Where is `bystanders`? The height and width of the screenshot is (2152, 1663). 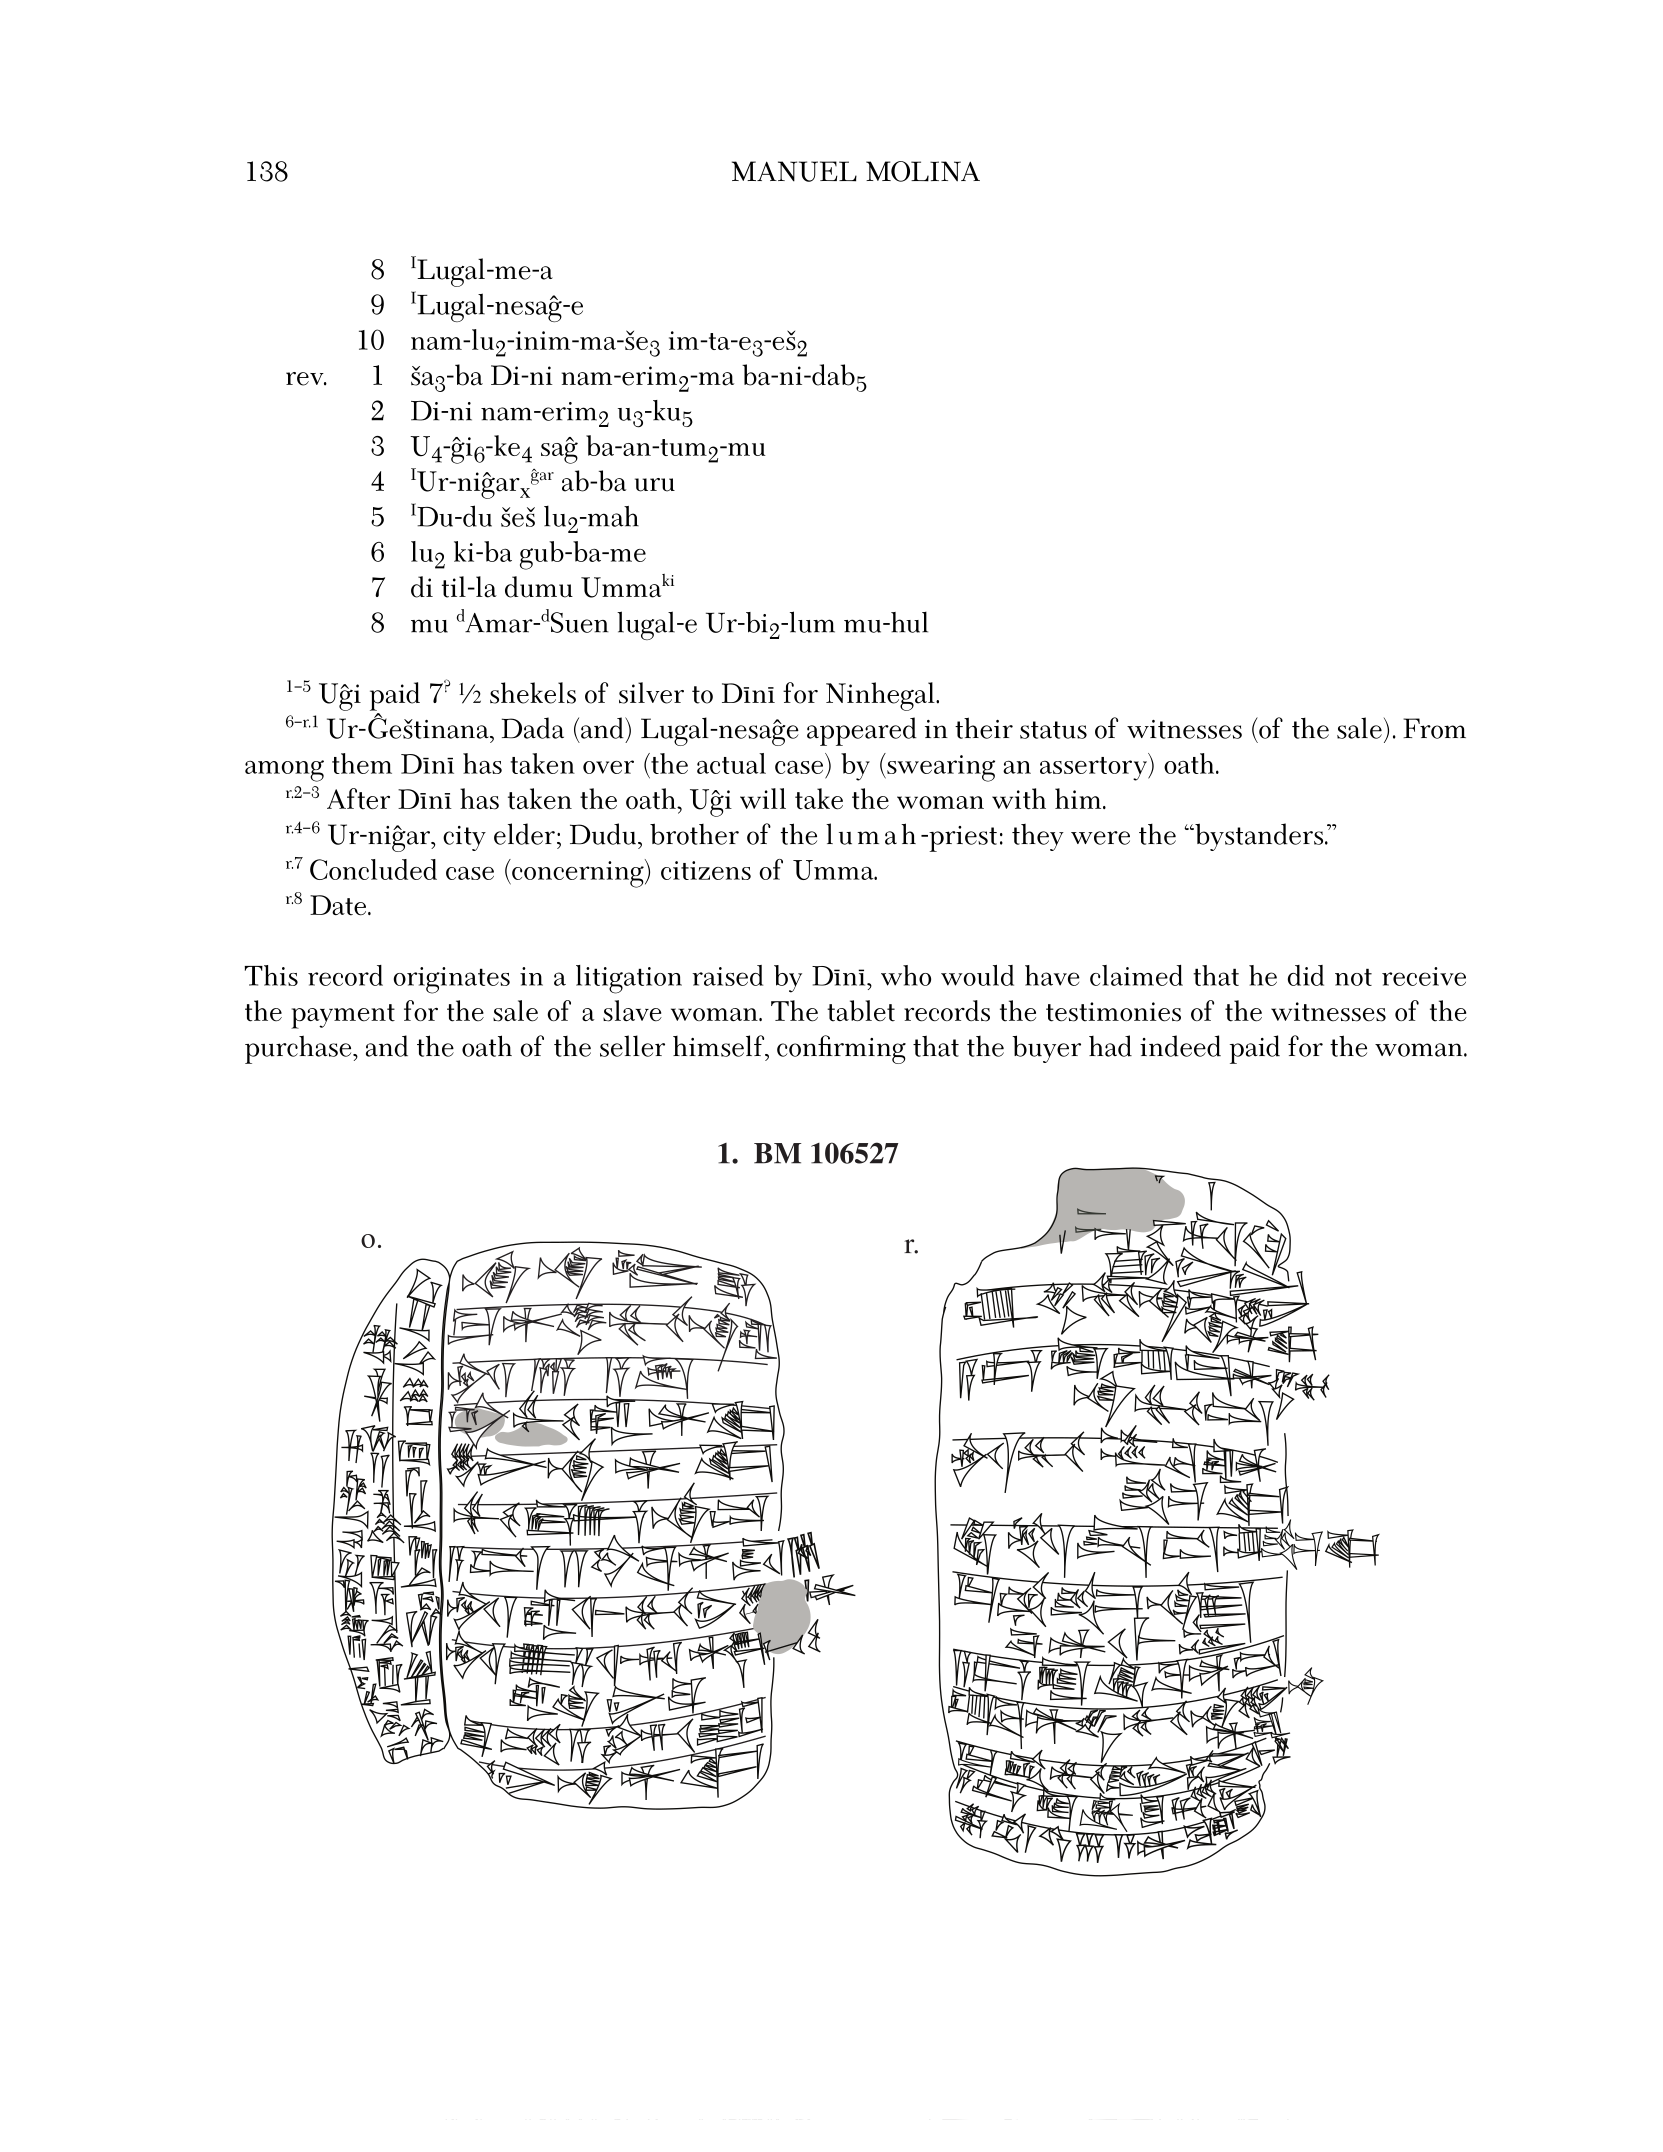 bystanders is located at coordinates (1259, 837).
